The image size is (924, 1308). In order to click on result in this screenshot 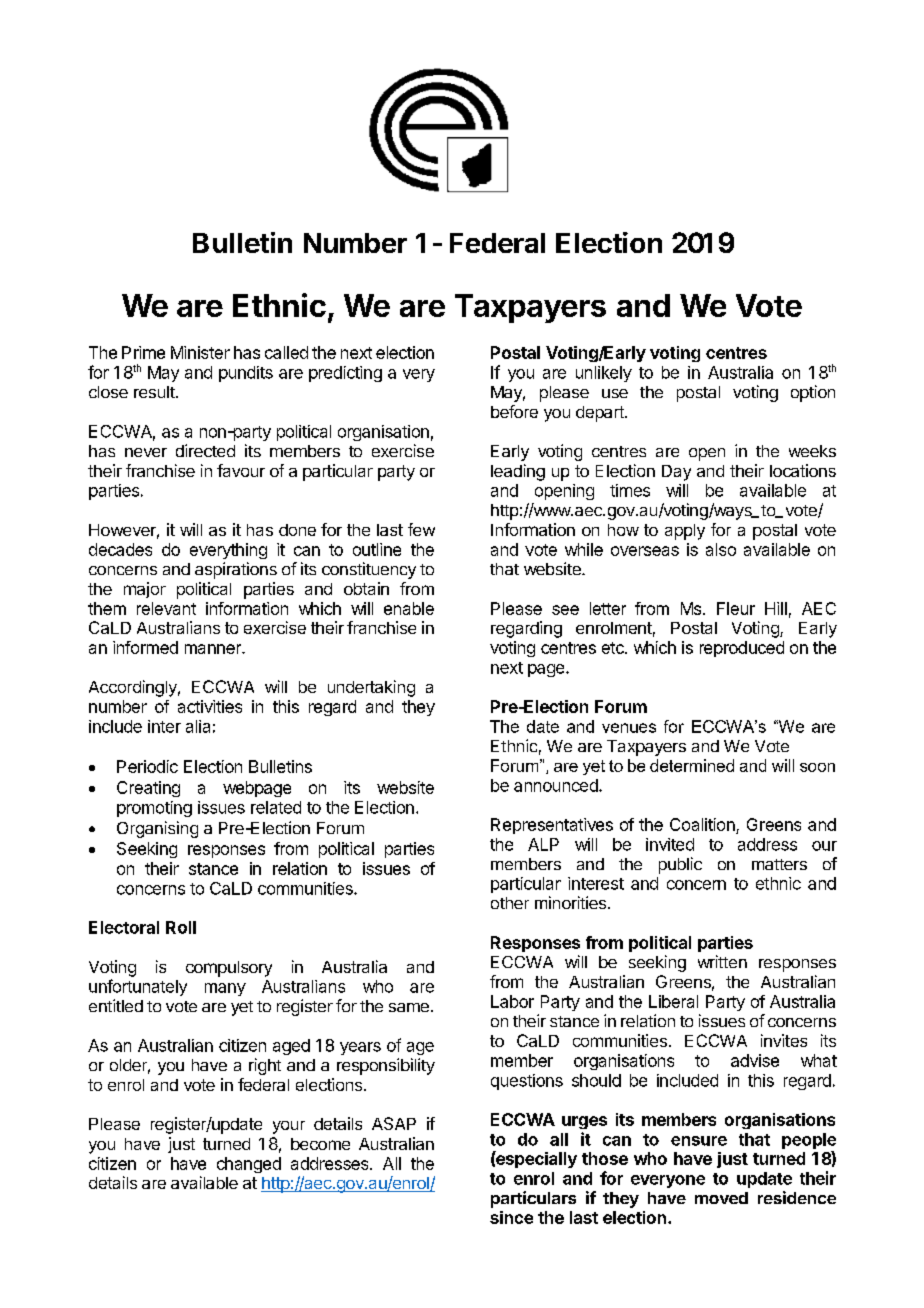, I will do `click(155, 392)`.
